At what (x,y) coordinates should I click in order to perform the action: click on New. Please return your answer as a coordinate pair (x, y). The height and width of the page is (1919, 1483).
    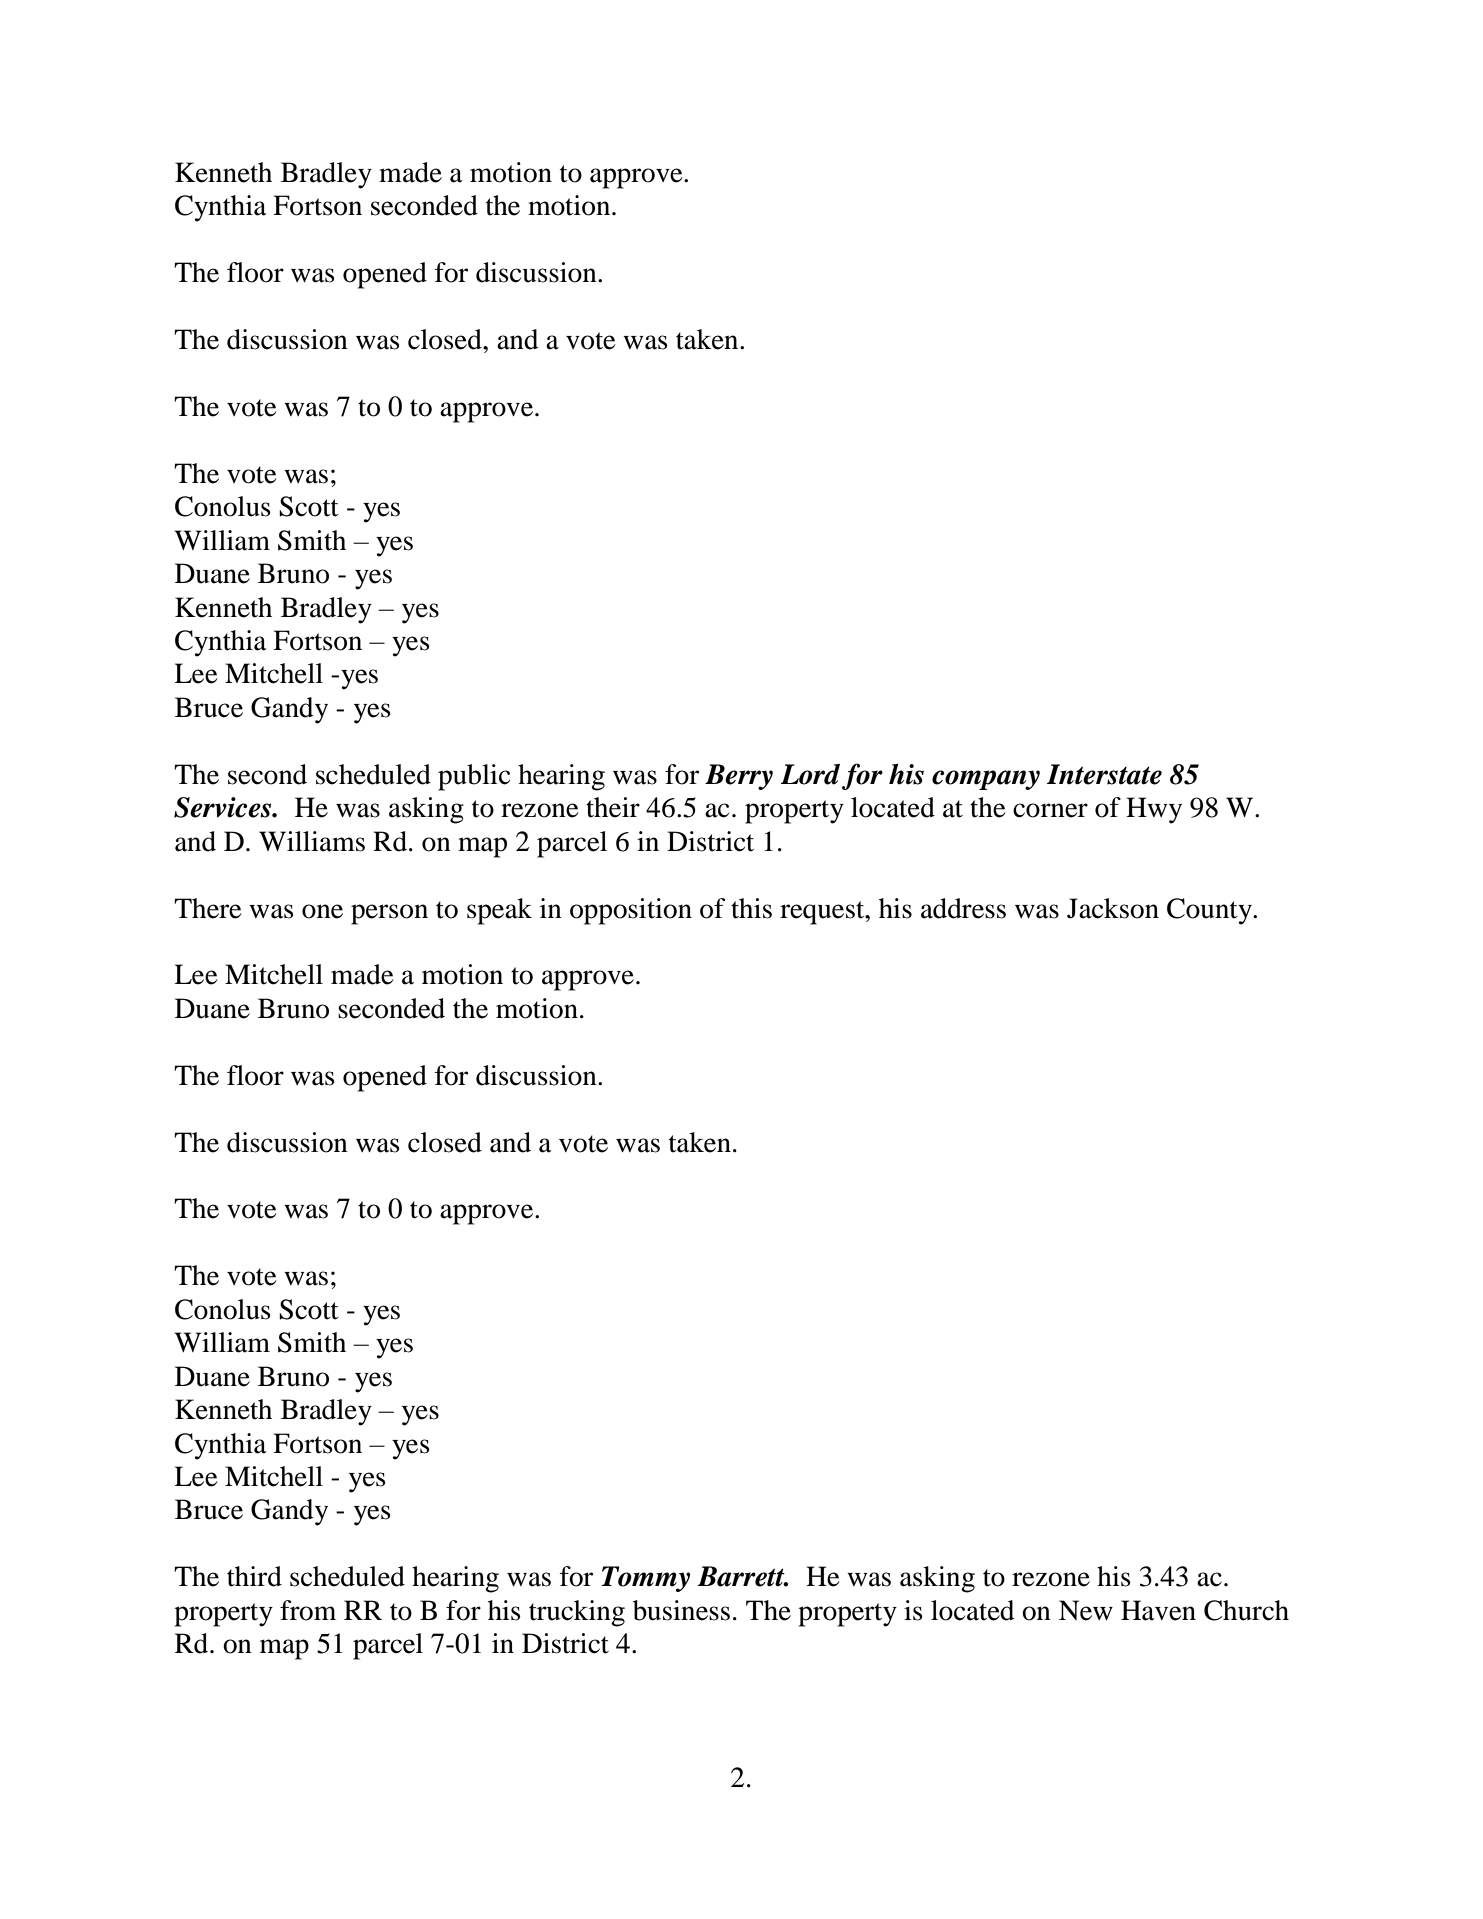
    Looking at the image, I should click on (1086, 1610).
